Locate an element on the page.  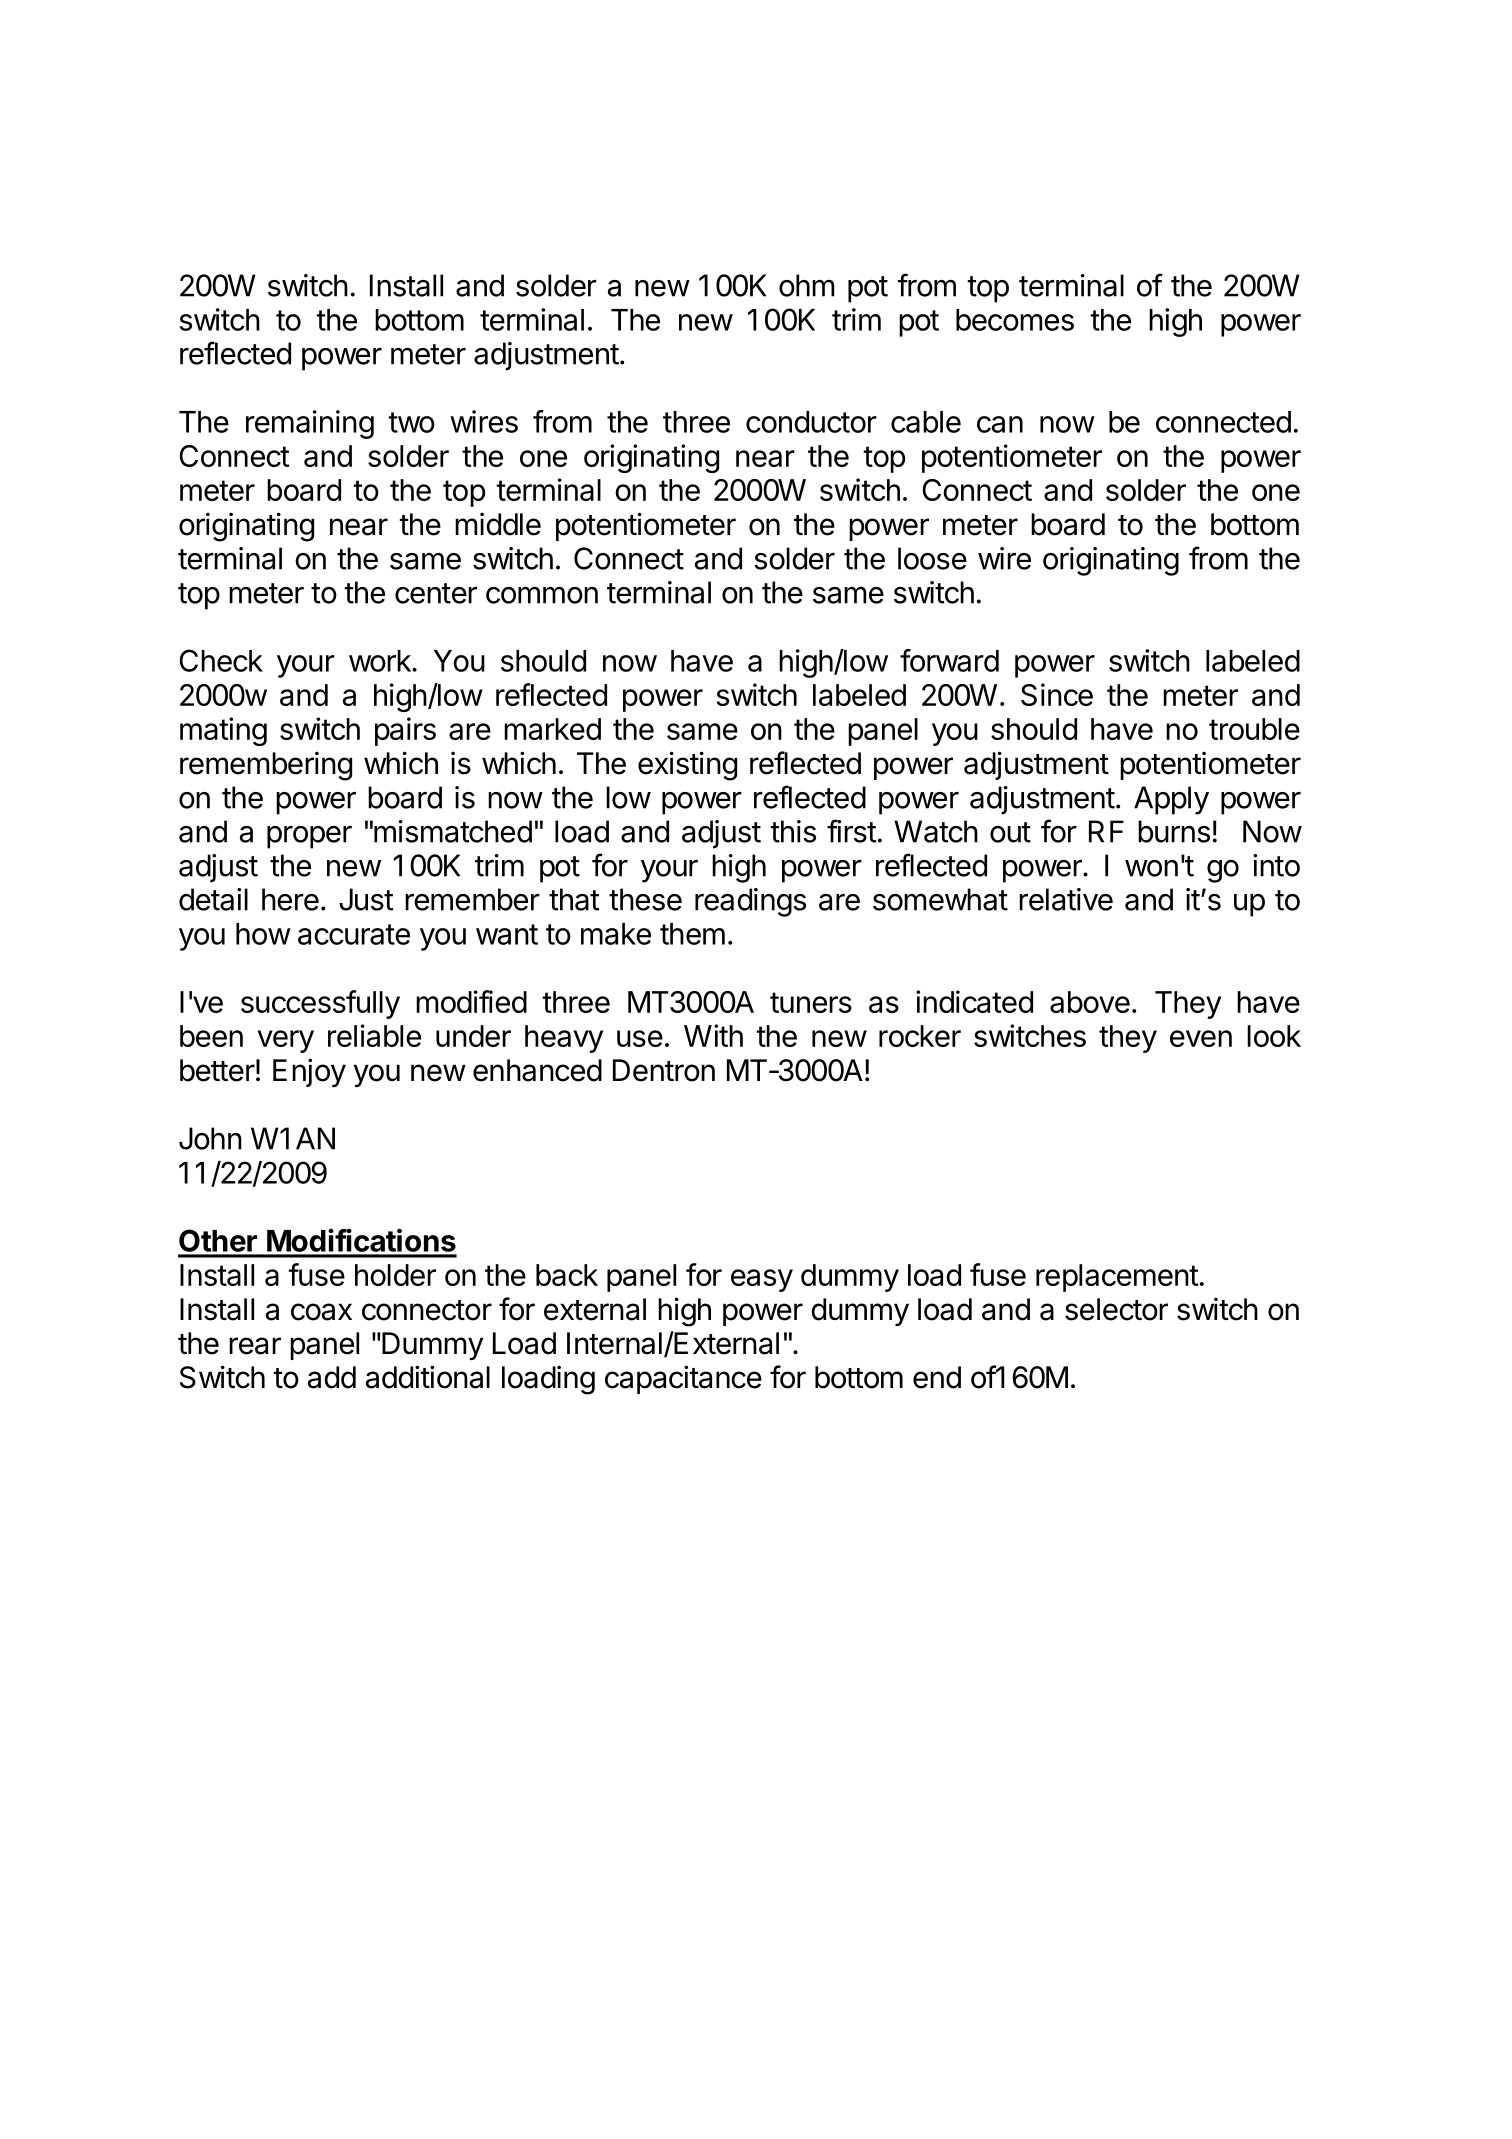
Enjoy is located at coordinates (309, 1072).
